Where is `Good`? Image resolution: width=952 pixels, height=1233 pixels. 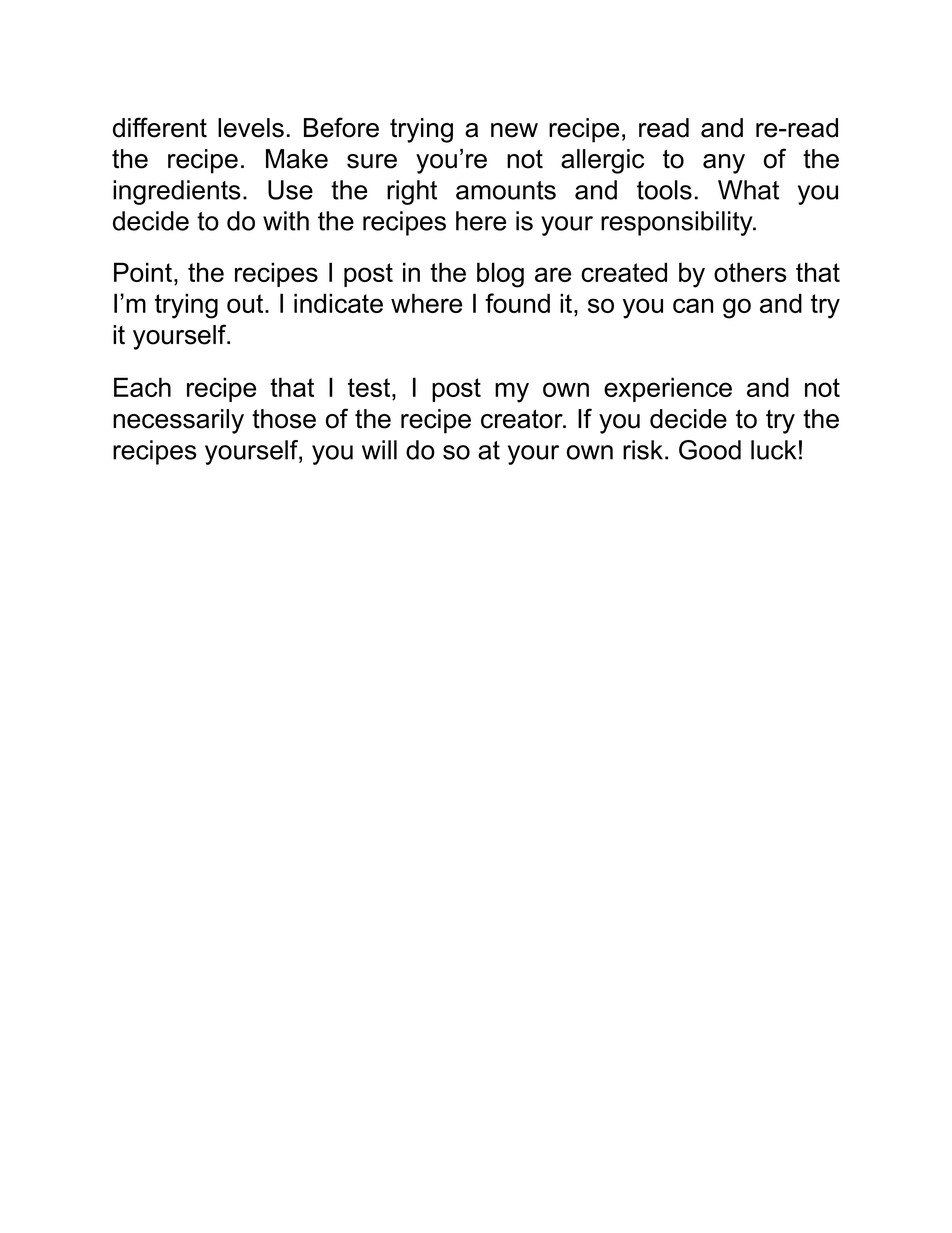 Good is located at coordinates (710, 450).
